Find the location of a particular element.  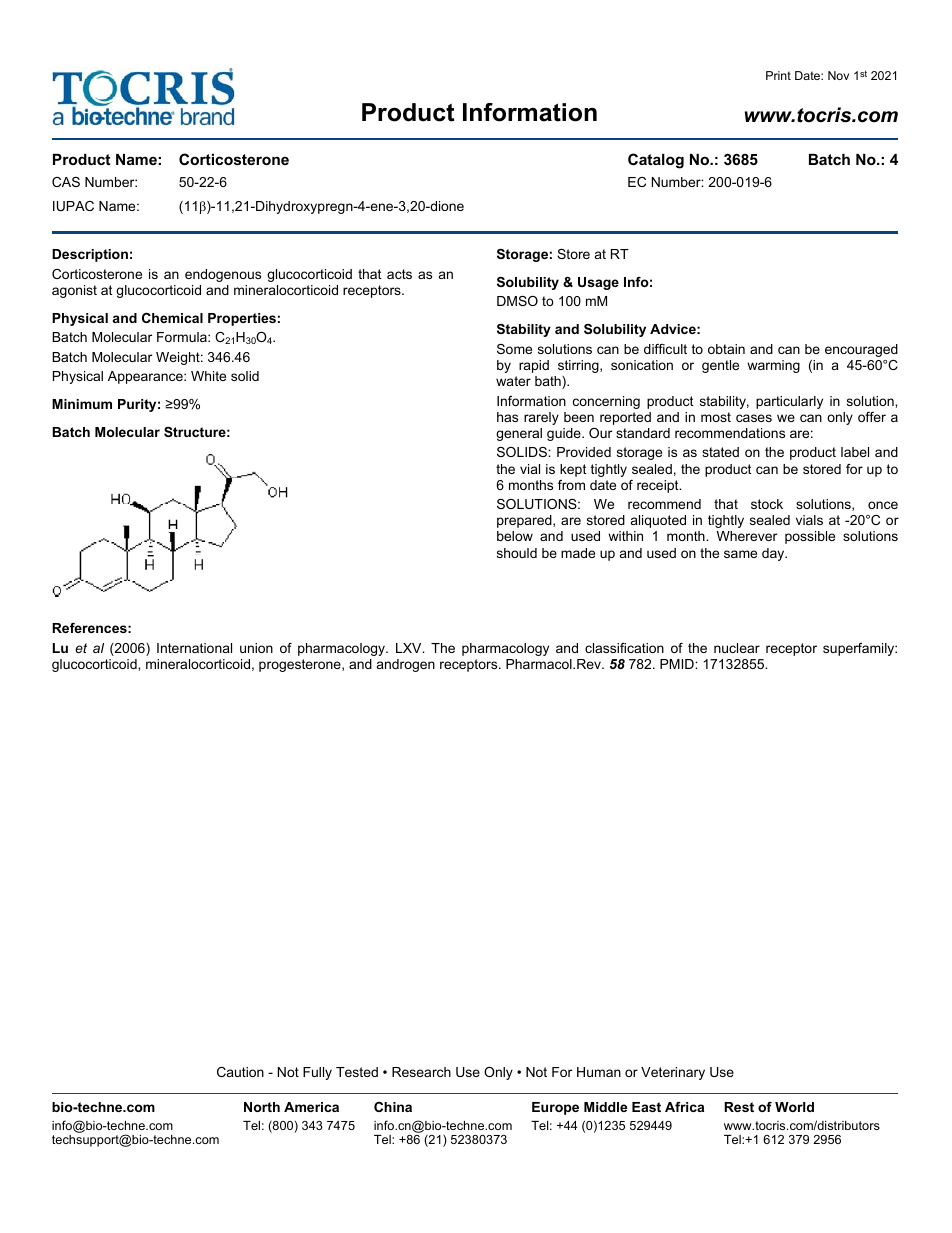

day is located at coordinates (774, 554).
